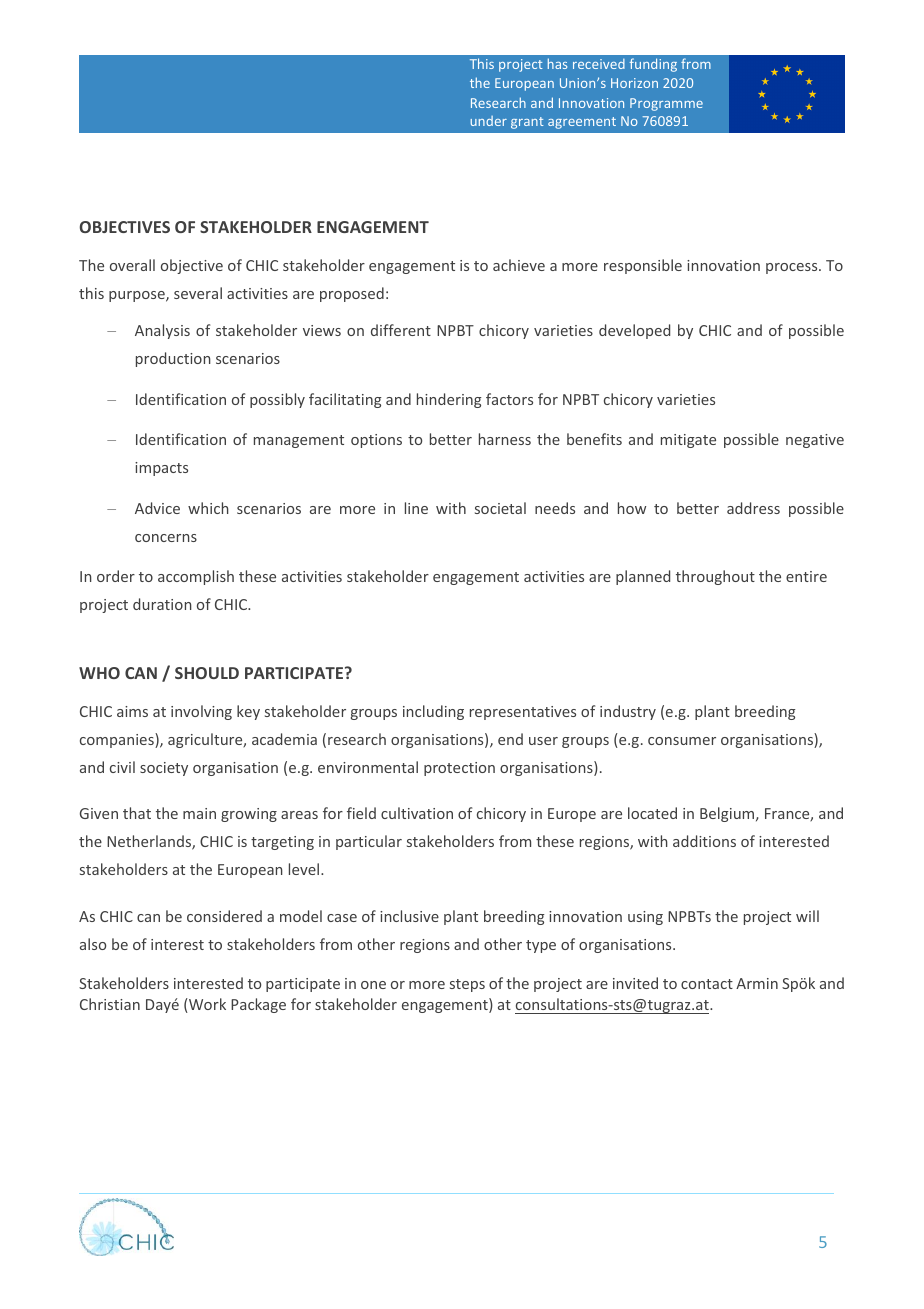 The width and height of the screenshot is (924, 1309). I want to click on Programme, so click(666, 104).
